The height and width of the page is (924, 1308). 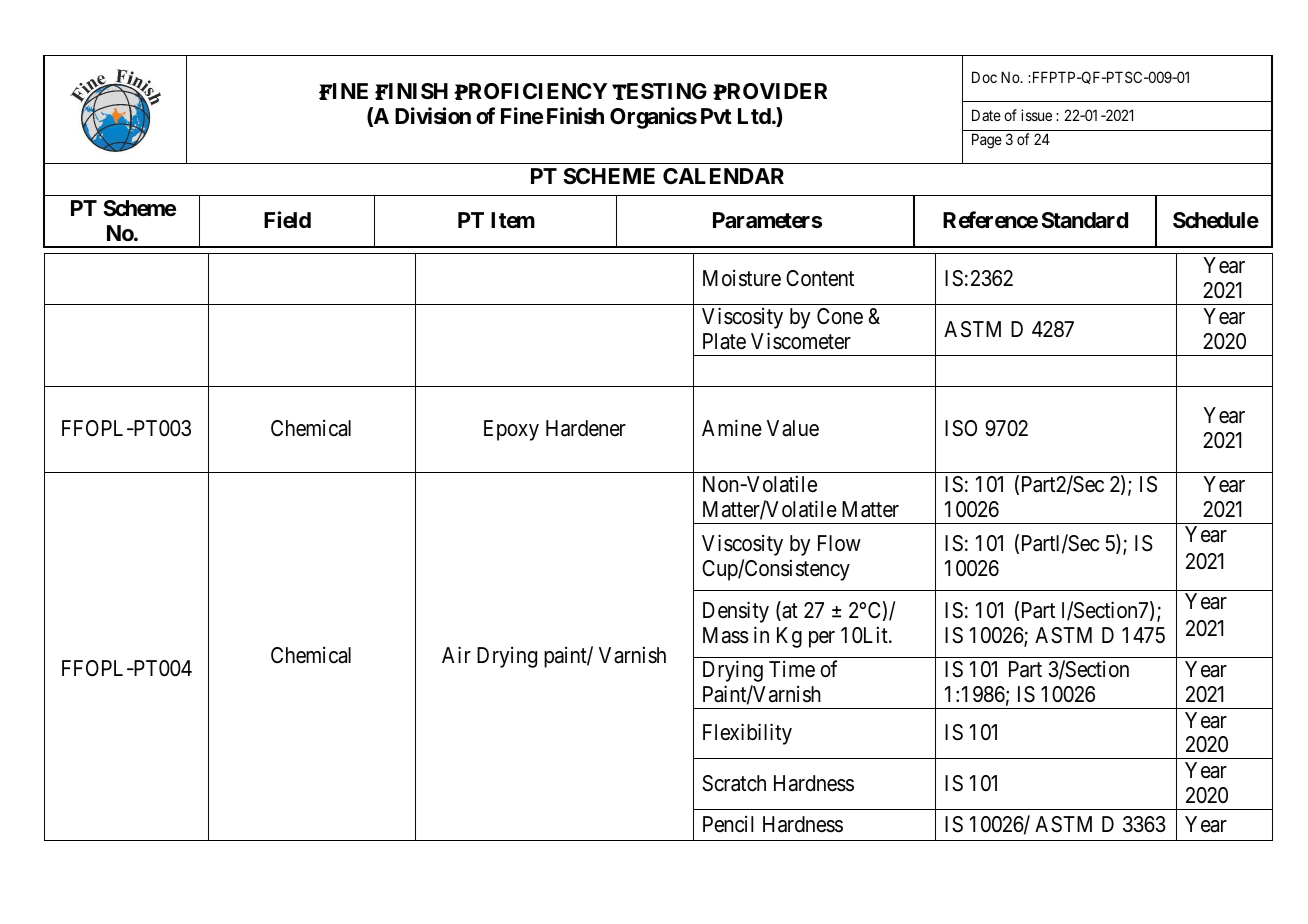 I want to click on ISO, so click(x=961, y=428).
